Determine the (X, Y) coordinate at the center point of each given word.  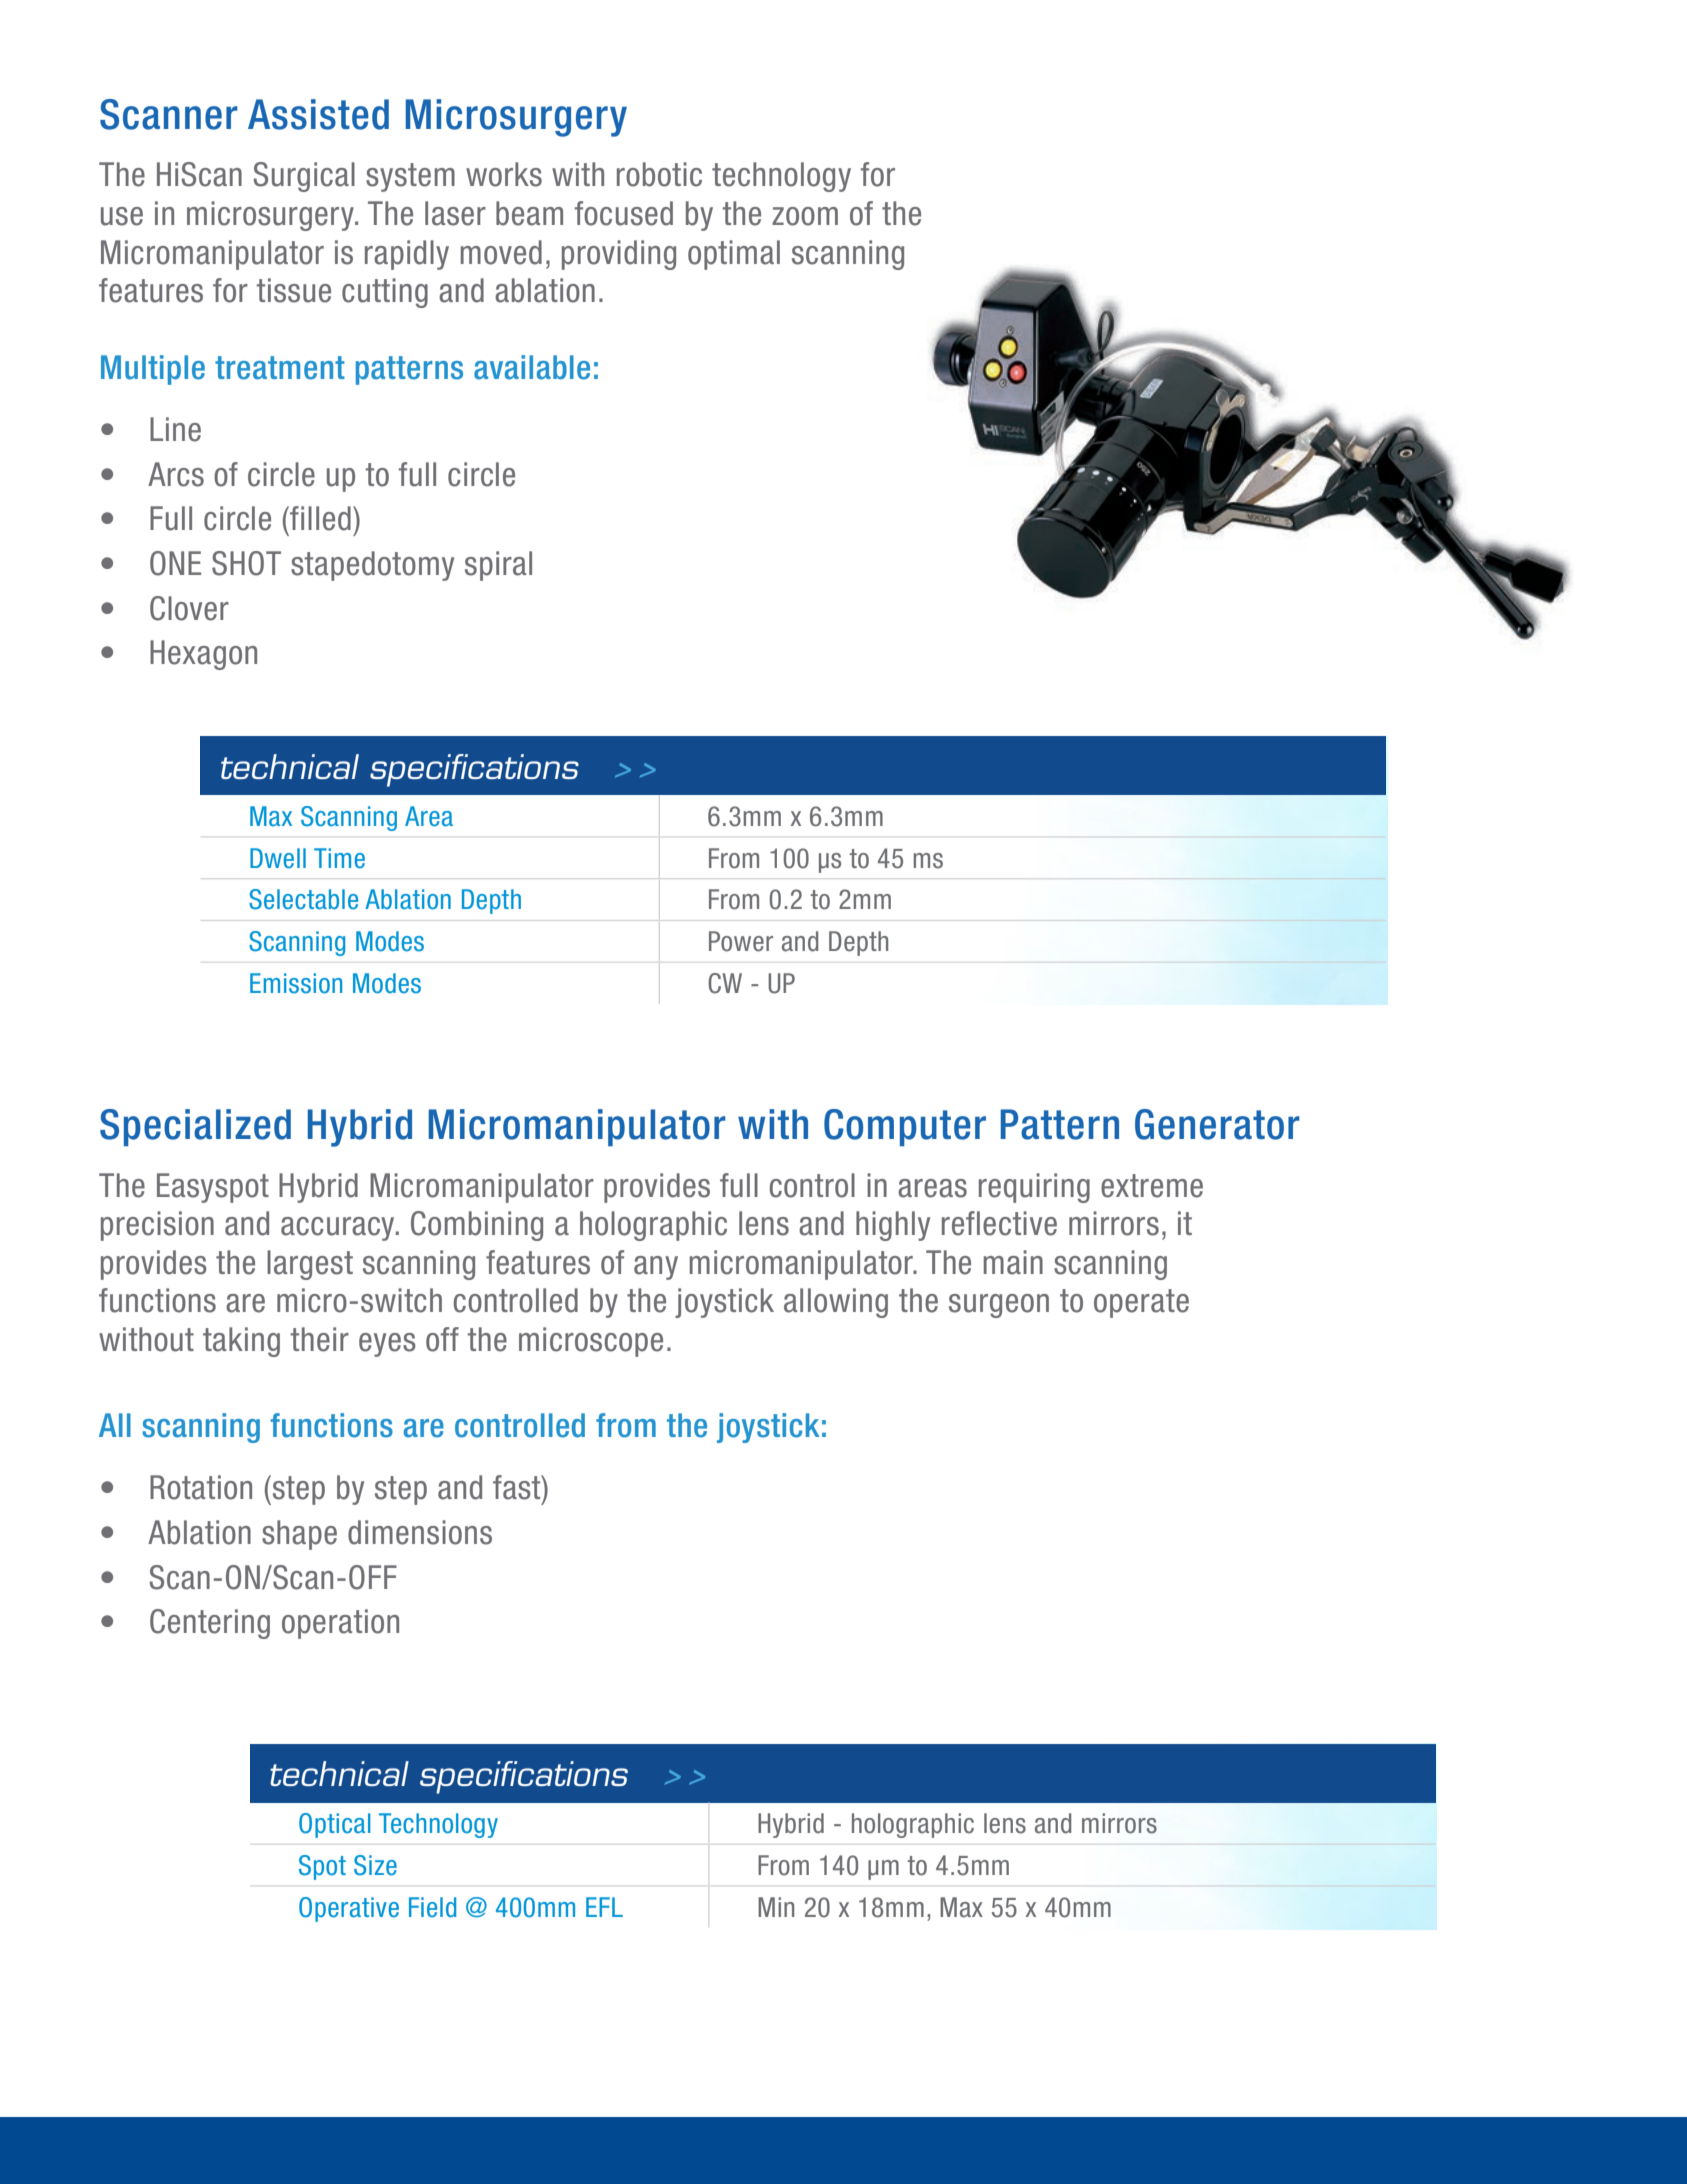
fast (518, 1487)
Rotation (201, 1487)
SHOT (246, 563)
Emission (296, 983)
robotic (659, 174)
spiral (498, 566)
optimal (734, 255)
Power (741, 941)
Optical (334, 1825)
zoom (805, 216)
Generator (1217, 1124)
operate (1141, 1303)
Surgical (304, 177)
